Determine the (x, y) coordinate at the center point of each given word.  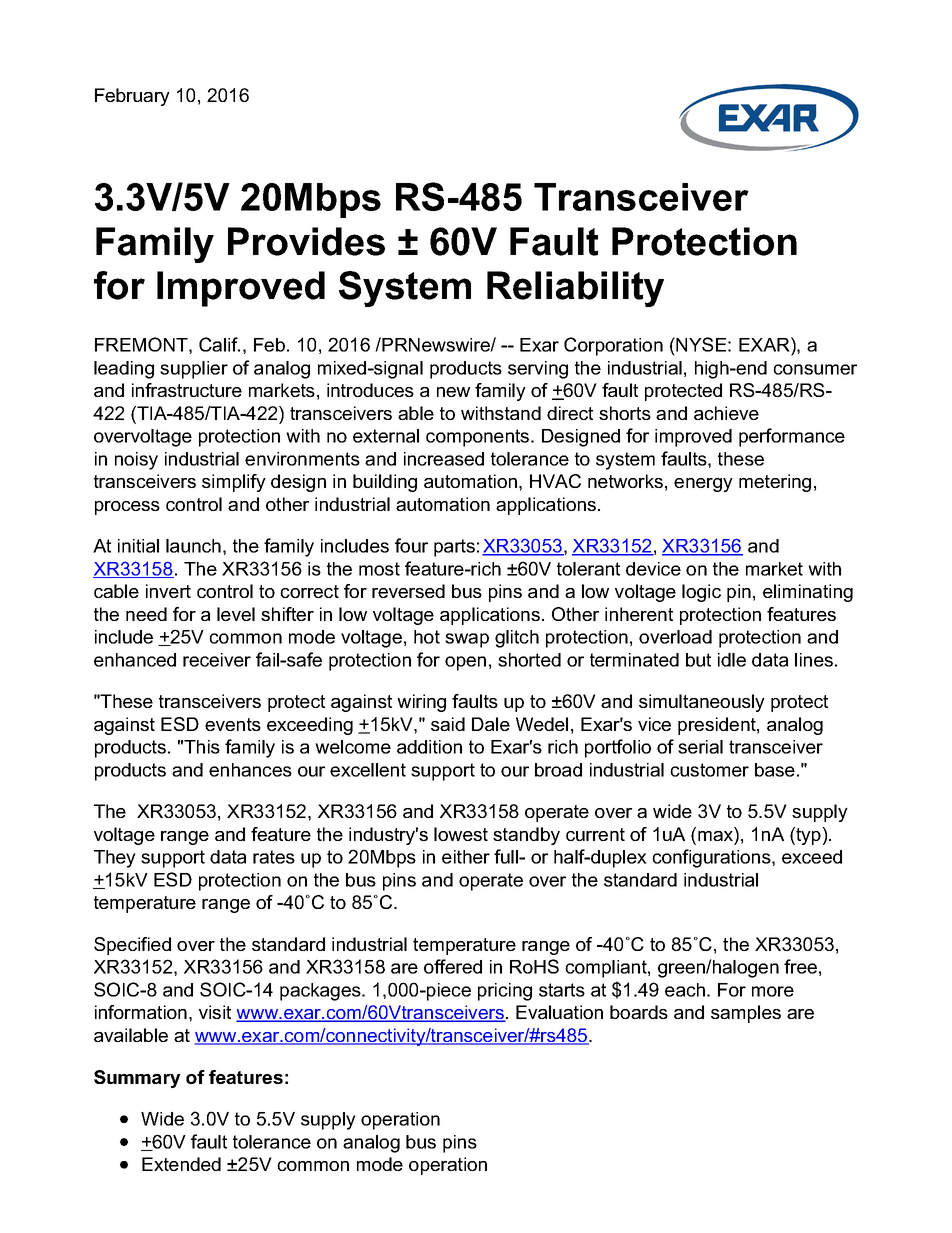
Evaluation (559, 1012)
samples (746, 1014)
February (132, 97)
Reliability (575, 289)
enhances (250, 770)
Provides (306, 241)
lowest (461, 834)
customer (709, 770)
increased (444, 459)
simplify (234, 483)
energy (703, 485)
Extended (181, 1164)
